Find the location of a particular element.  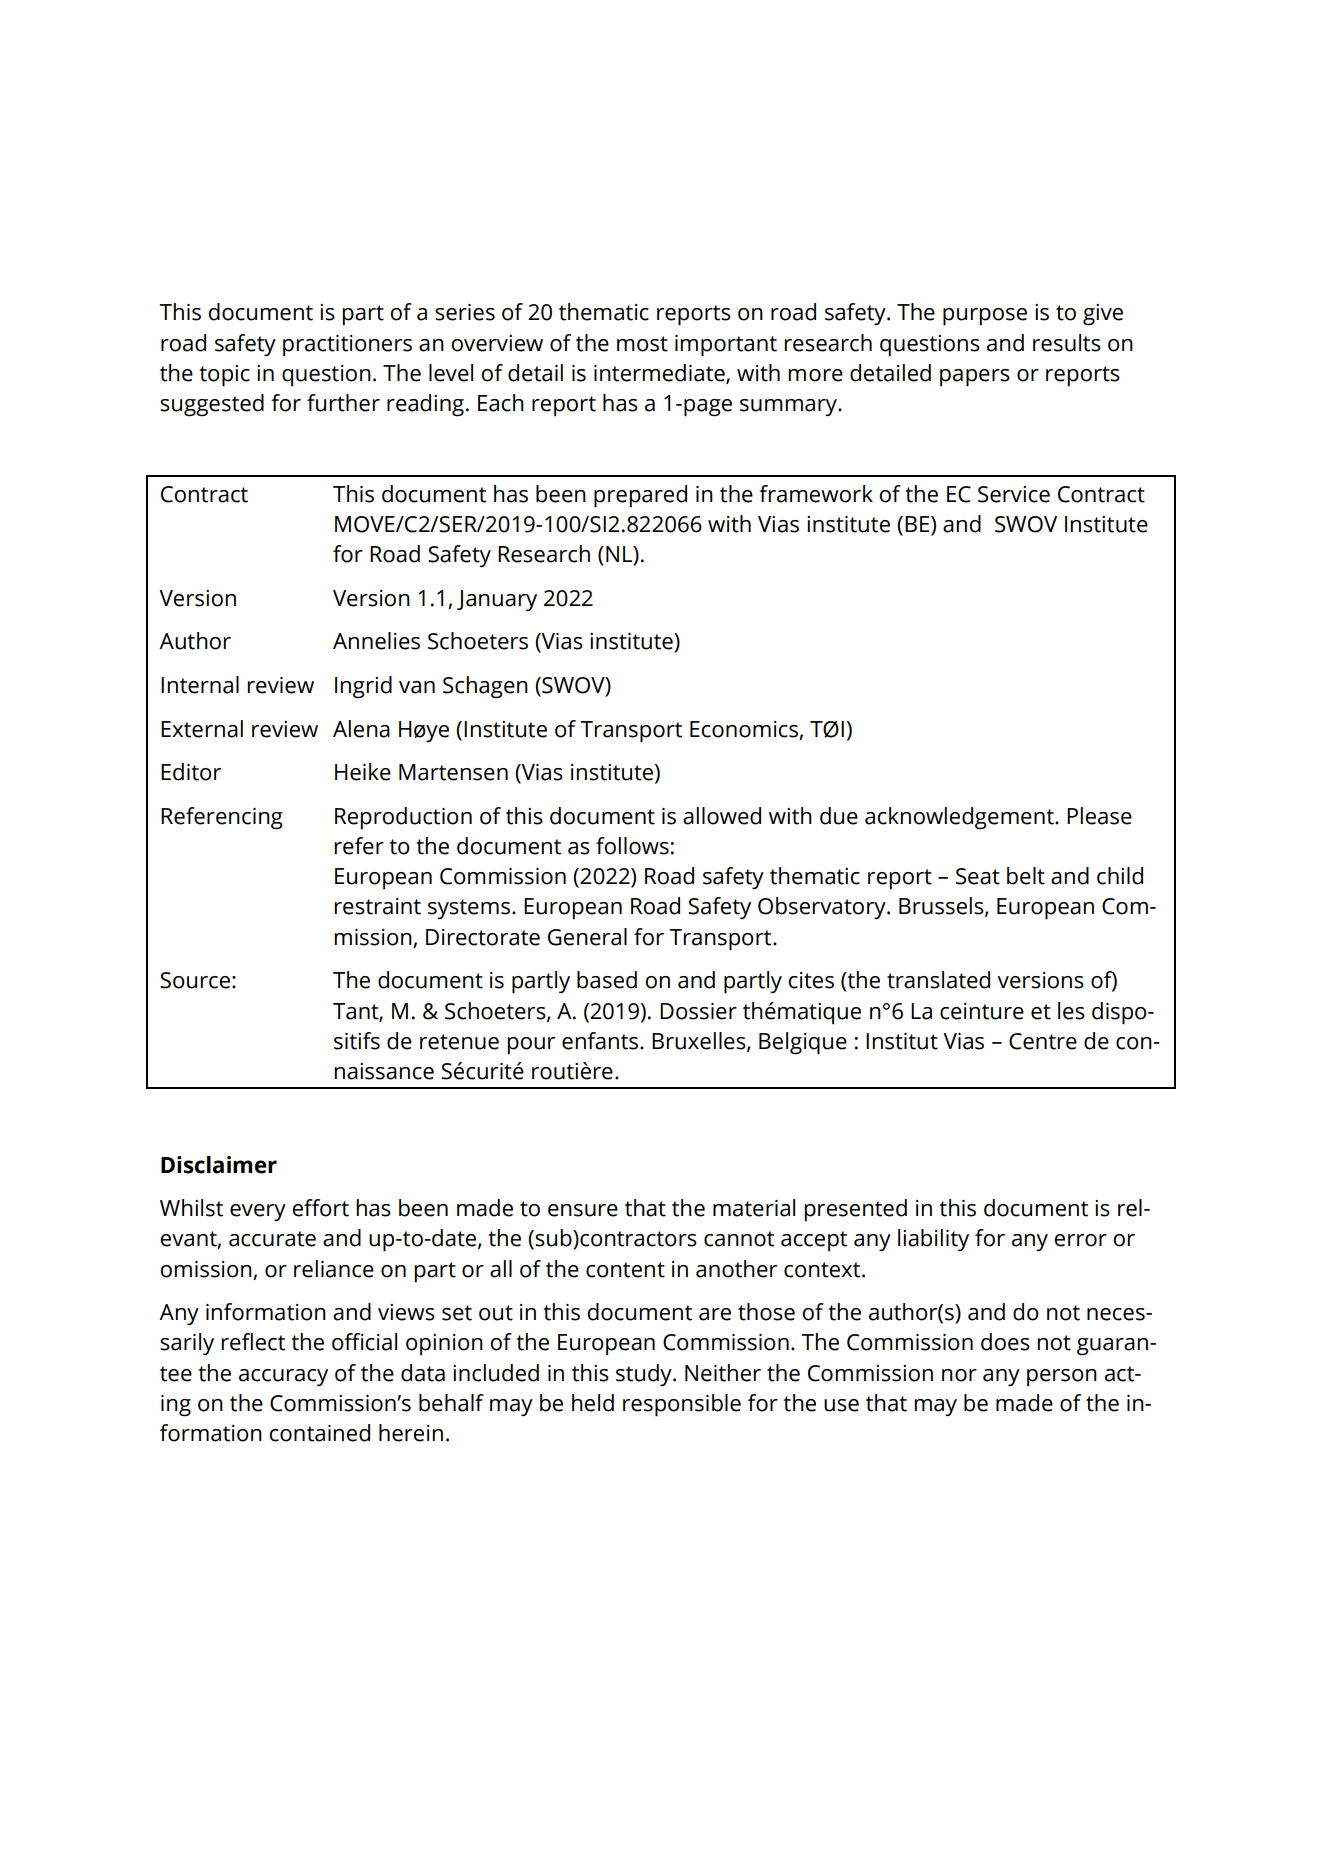

nor is located at coordinates (959, 1375).
